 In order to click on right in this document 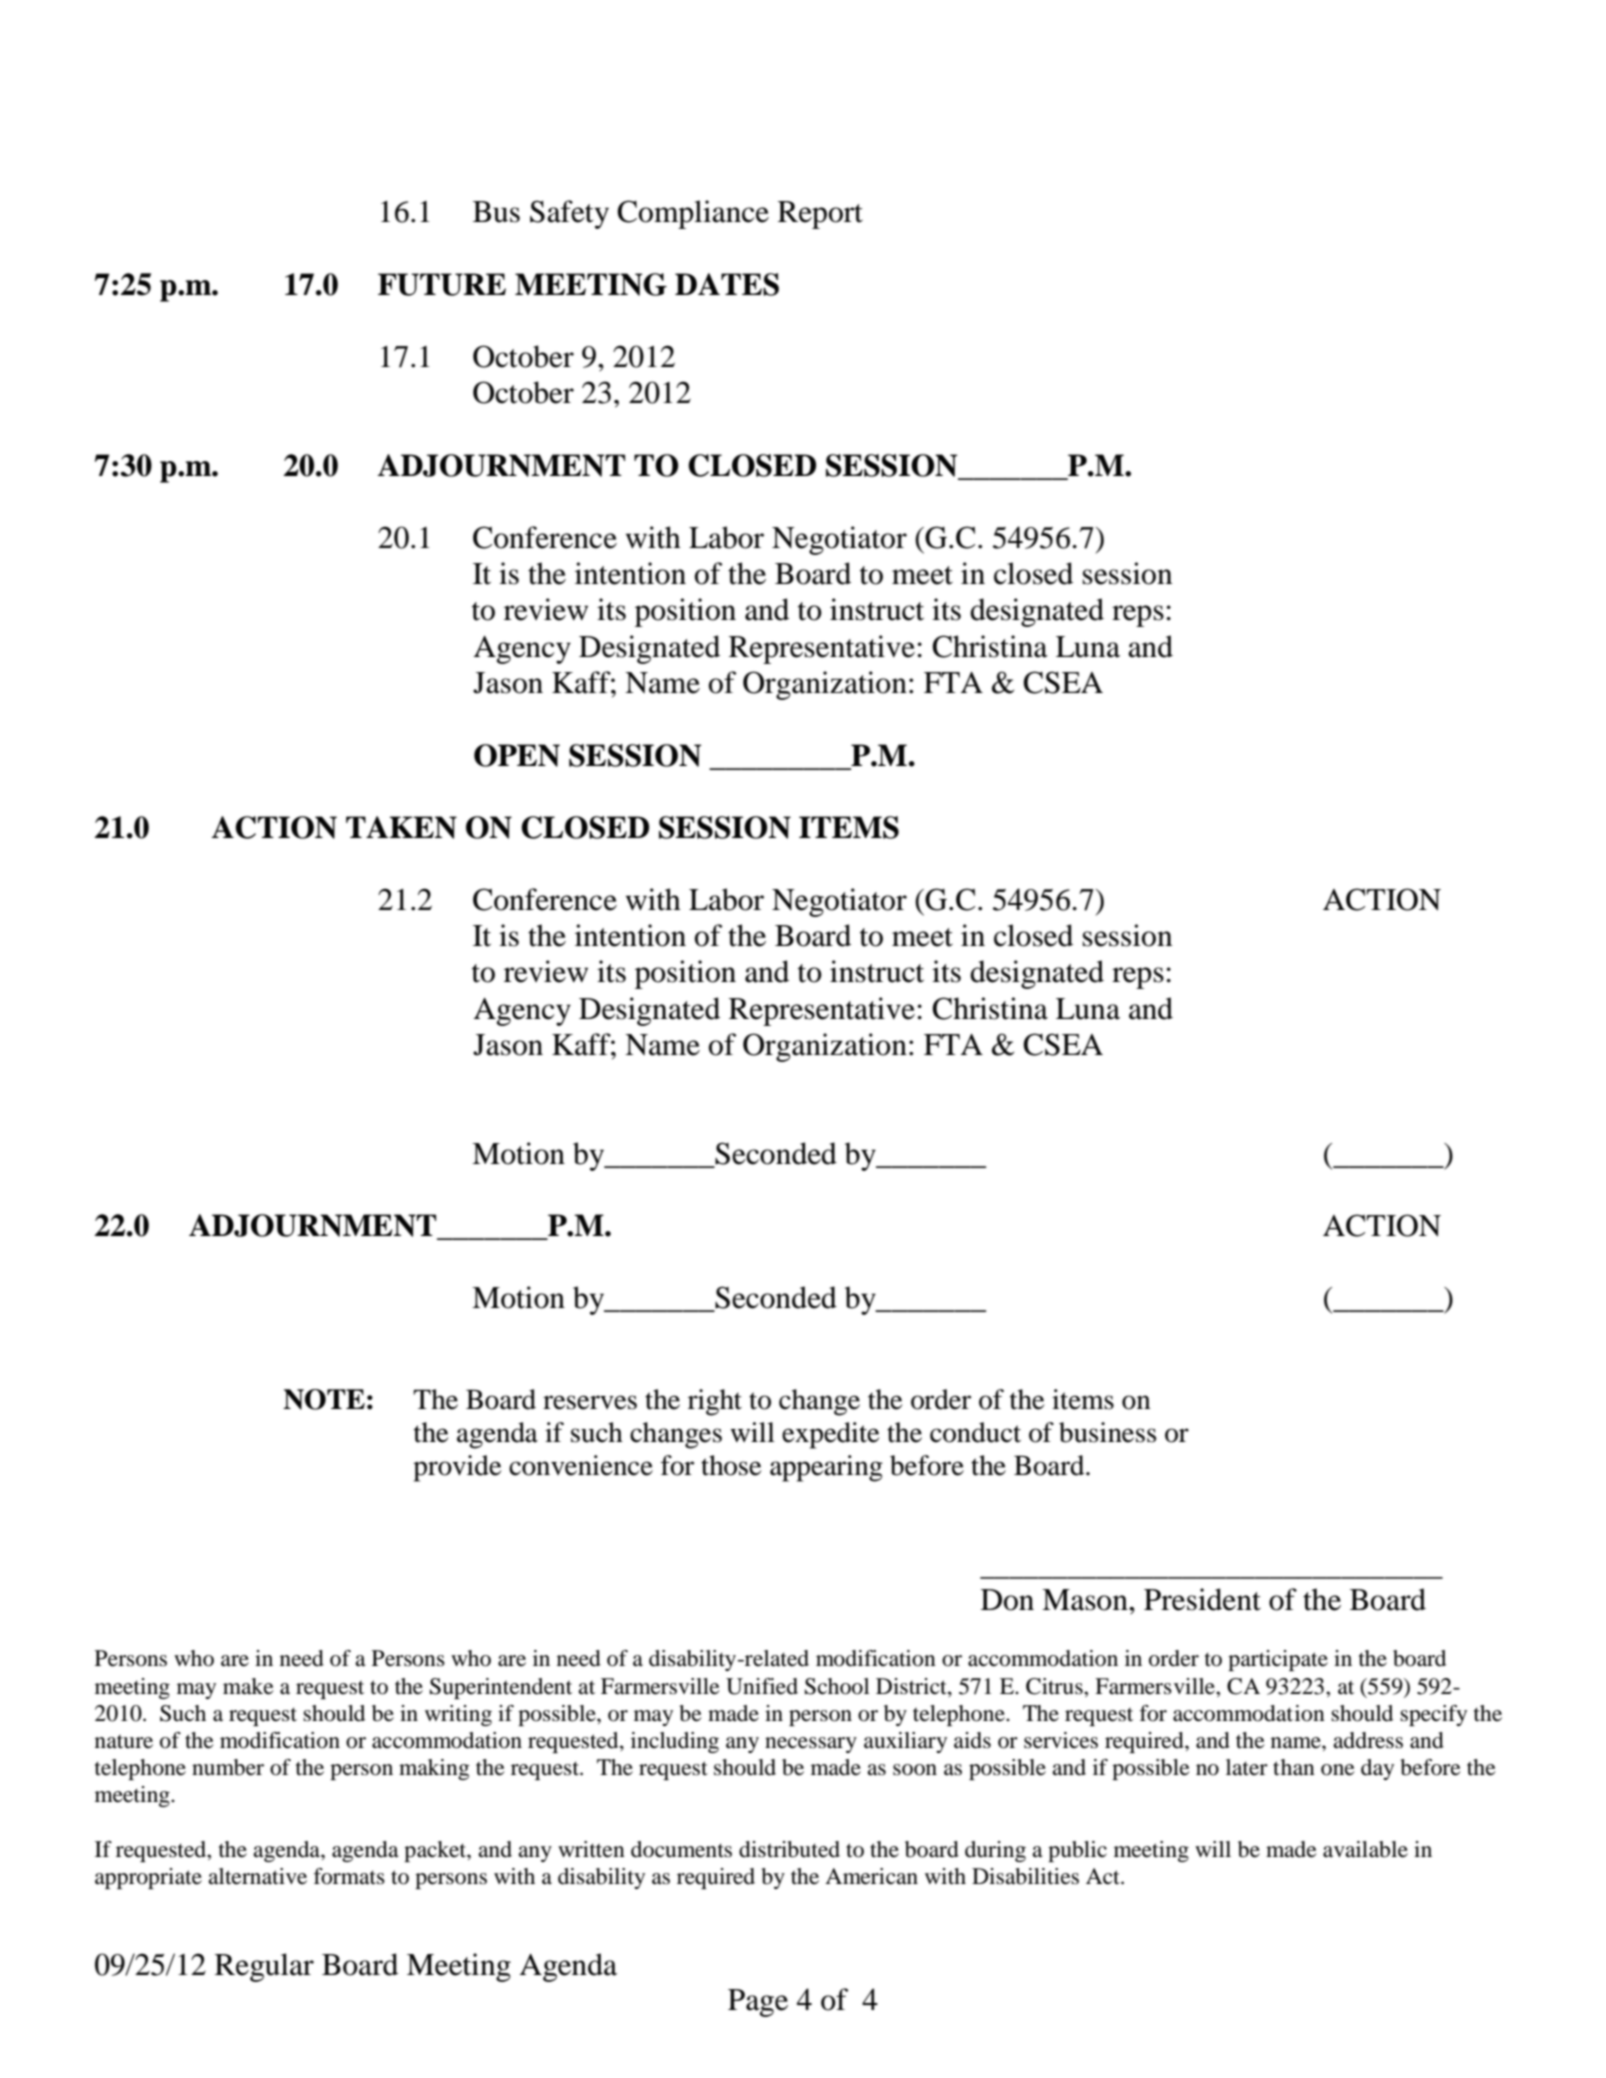, I will do `click(715, 1402)`.
